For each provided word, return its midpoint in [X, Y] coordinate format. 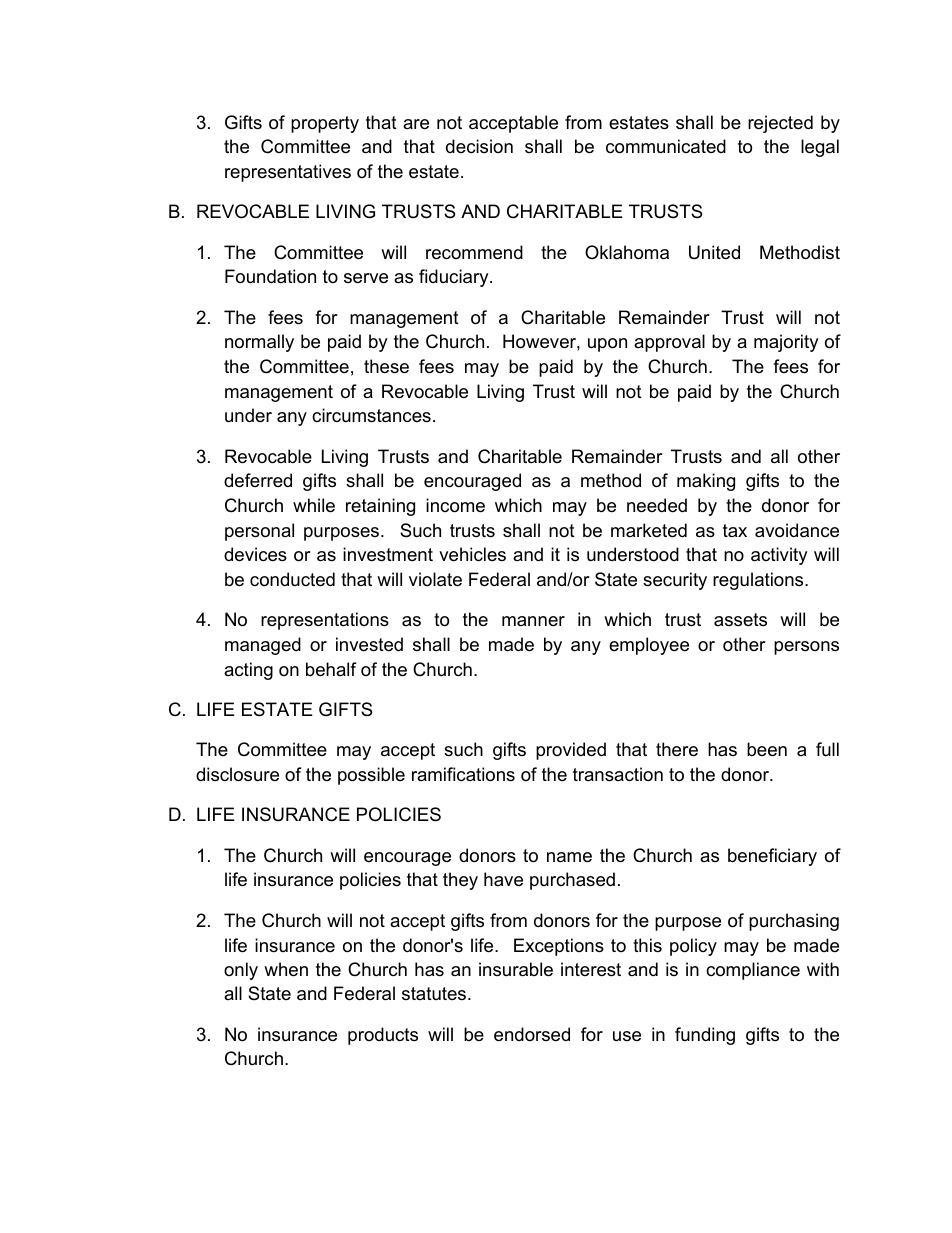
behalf [331, 669]
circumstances [371, 415]
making [706, 482]
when [286, 969]
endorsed [532, 1034]
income [455, 505]
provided [571, 751]
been [767, 749]
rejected [780, 124]
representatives [288, 173]
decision [479, 146]
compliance [753, 971]
